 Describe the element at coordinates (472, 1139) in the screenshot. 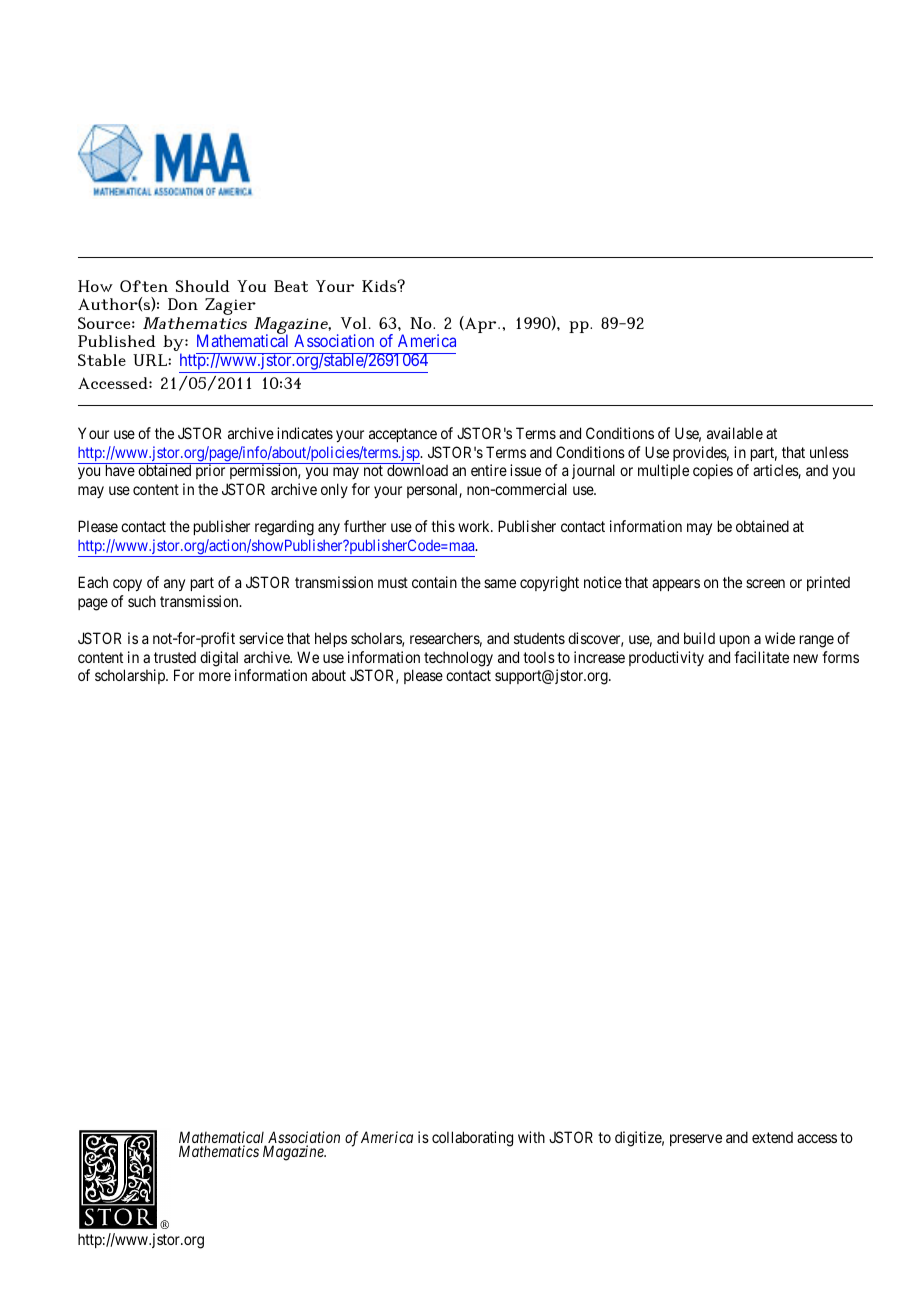

I see `collaborating` at that location.
